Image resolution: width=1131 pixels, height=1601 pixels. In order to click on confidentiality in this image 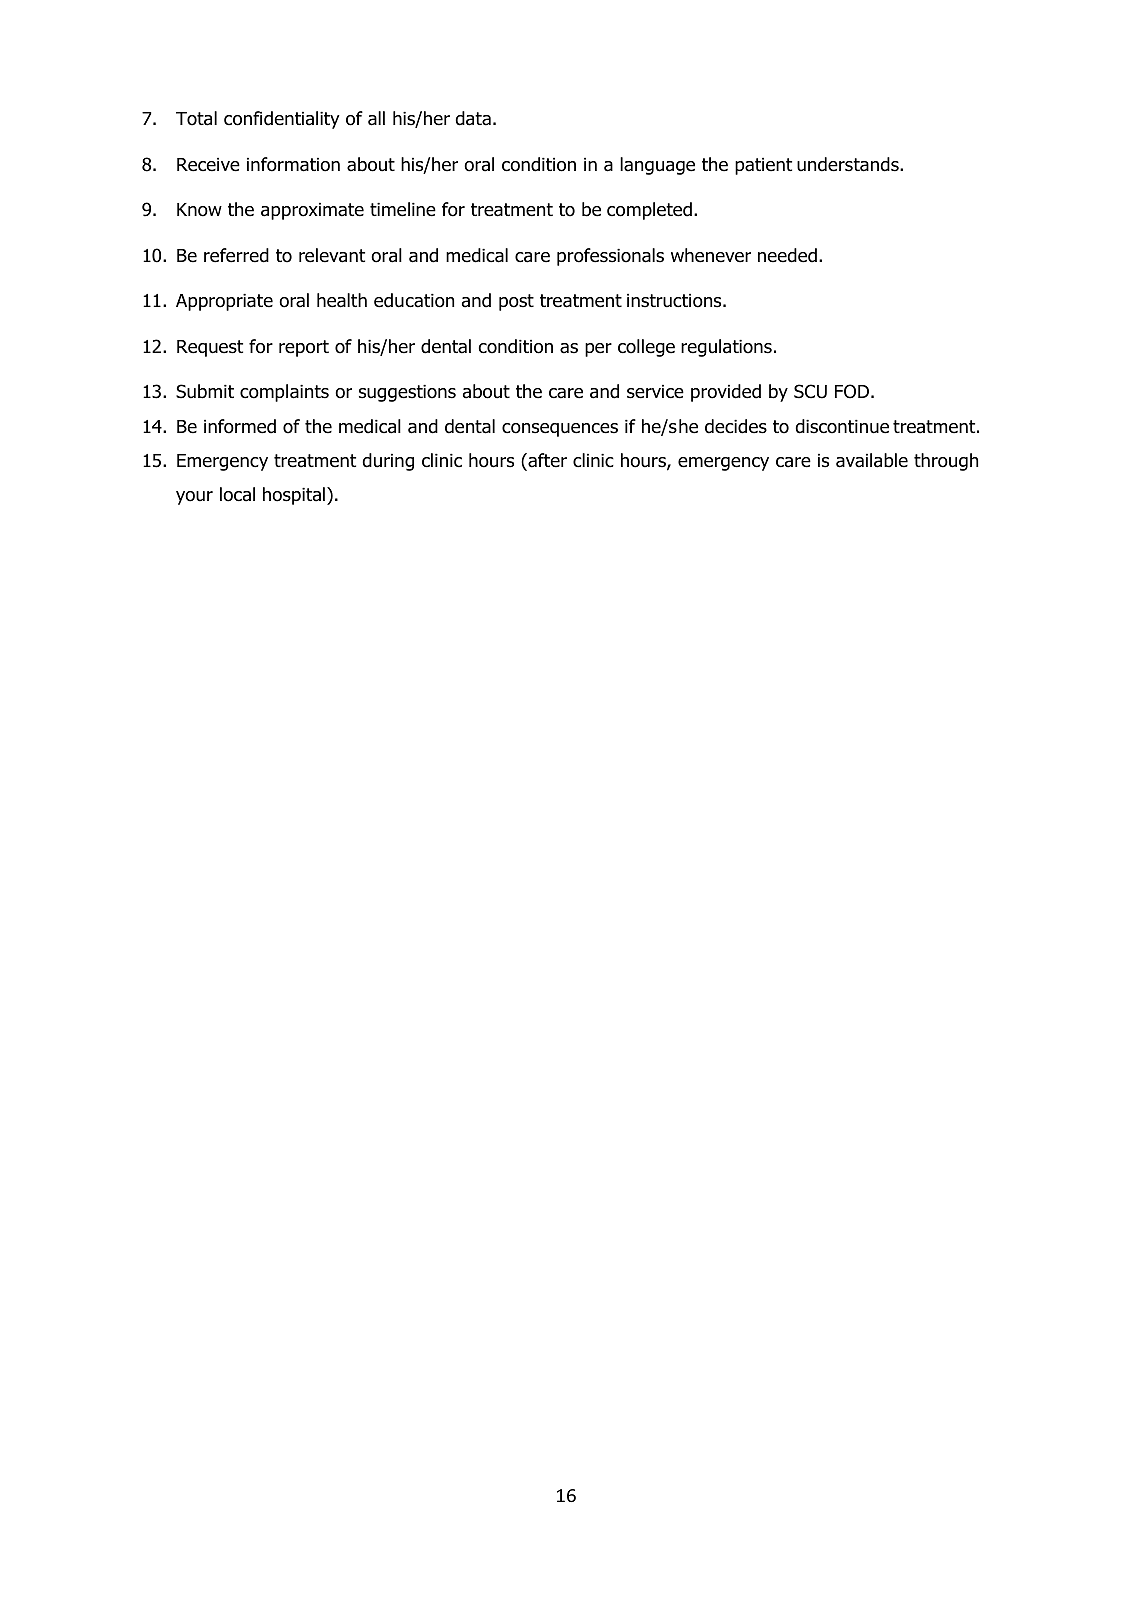, I will do `click(282, 120)`.
